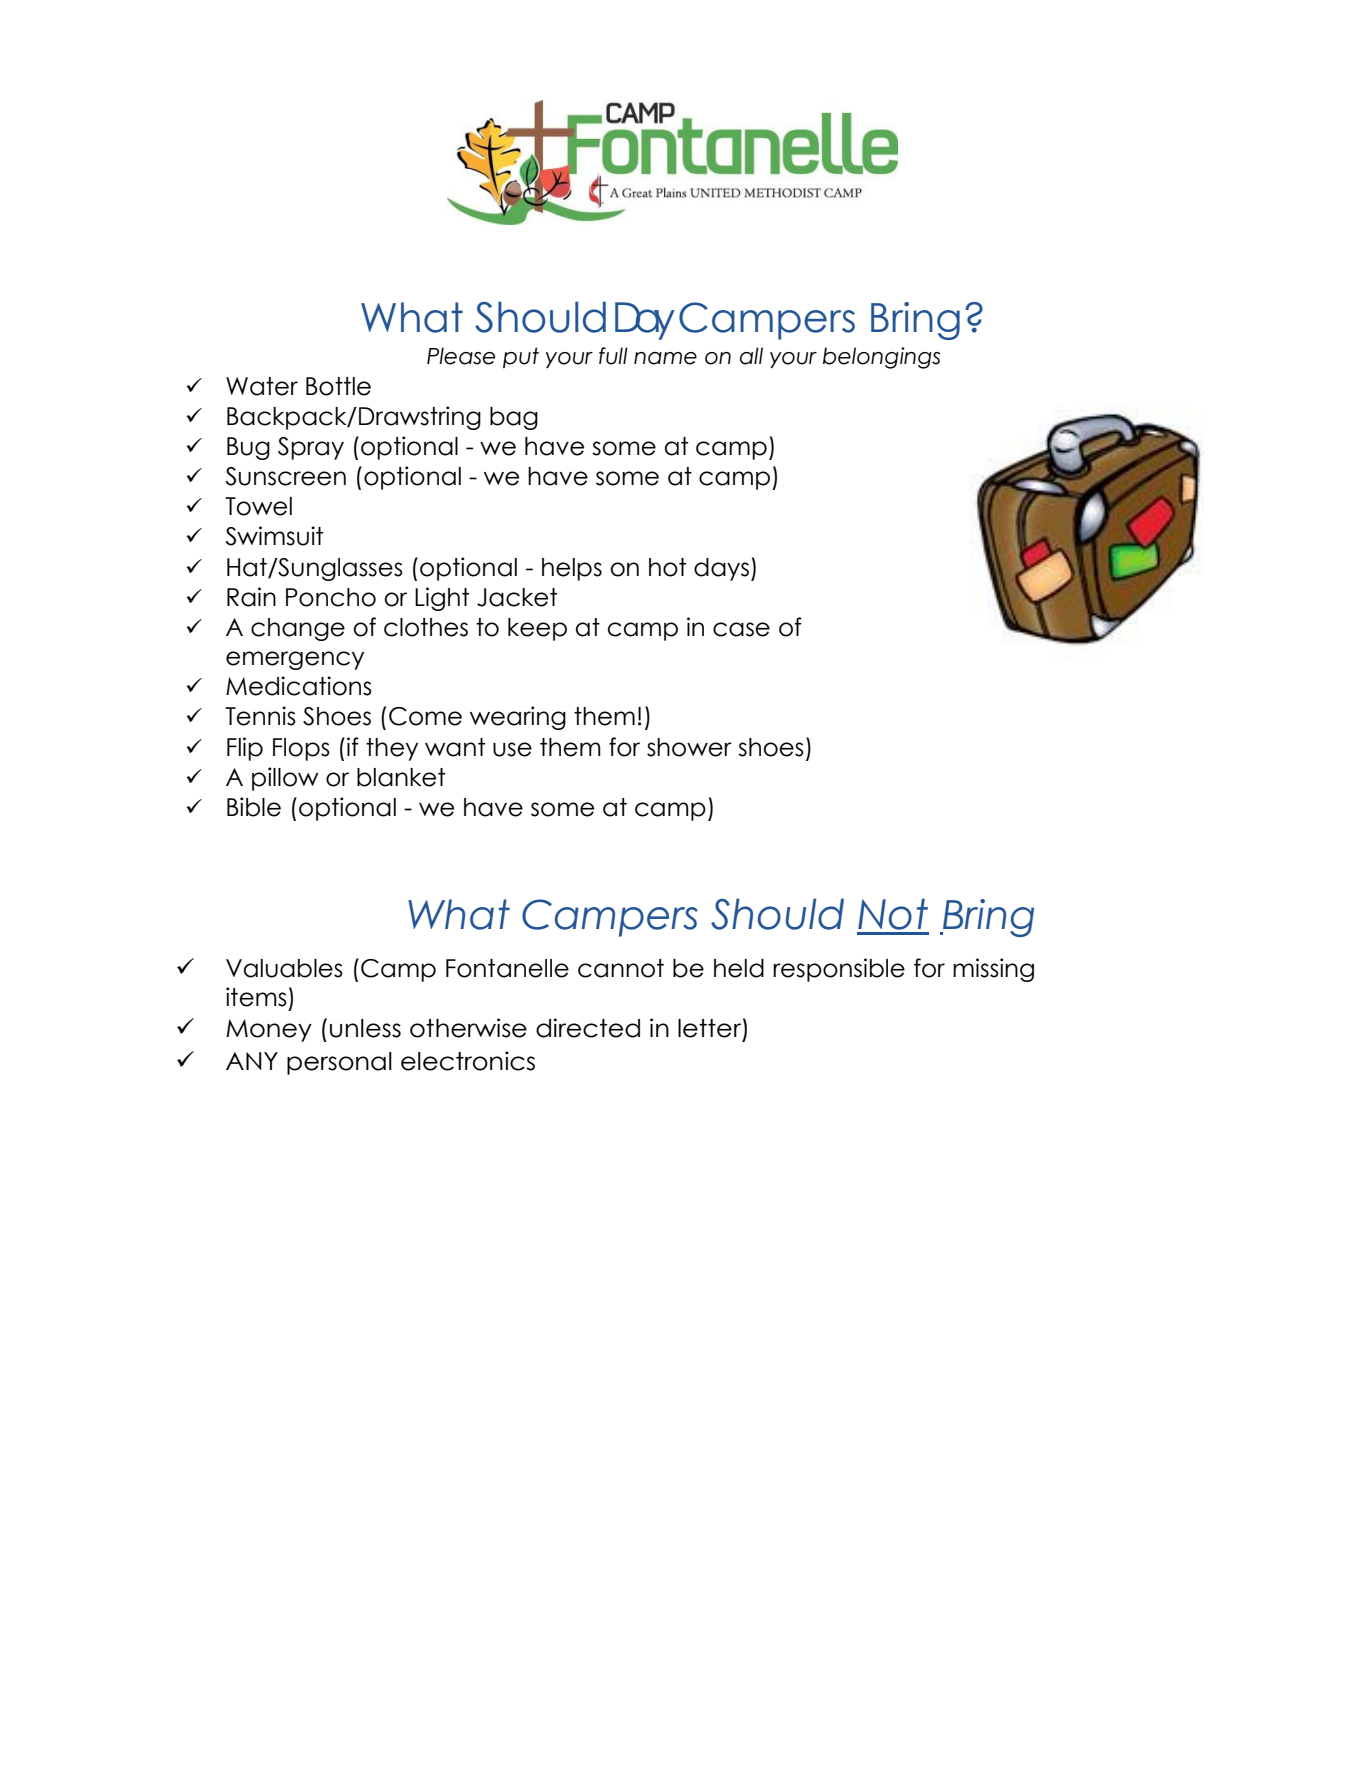  Describe the element at coordinates (254, 807) in the screenshot. I see `Bible` at that location.
